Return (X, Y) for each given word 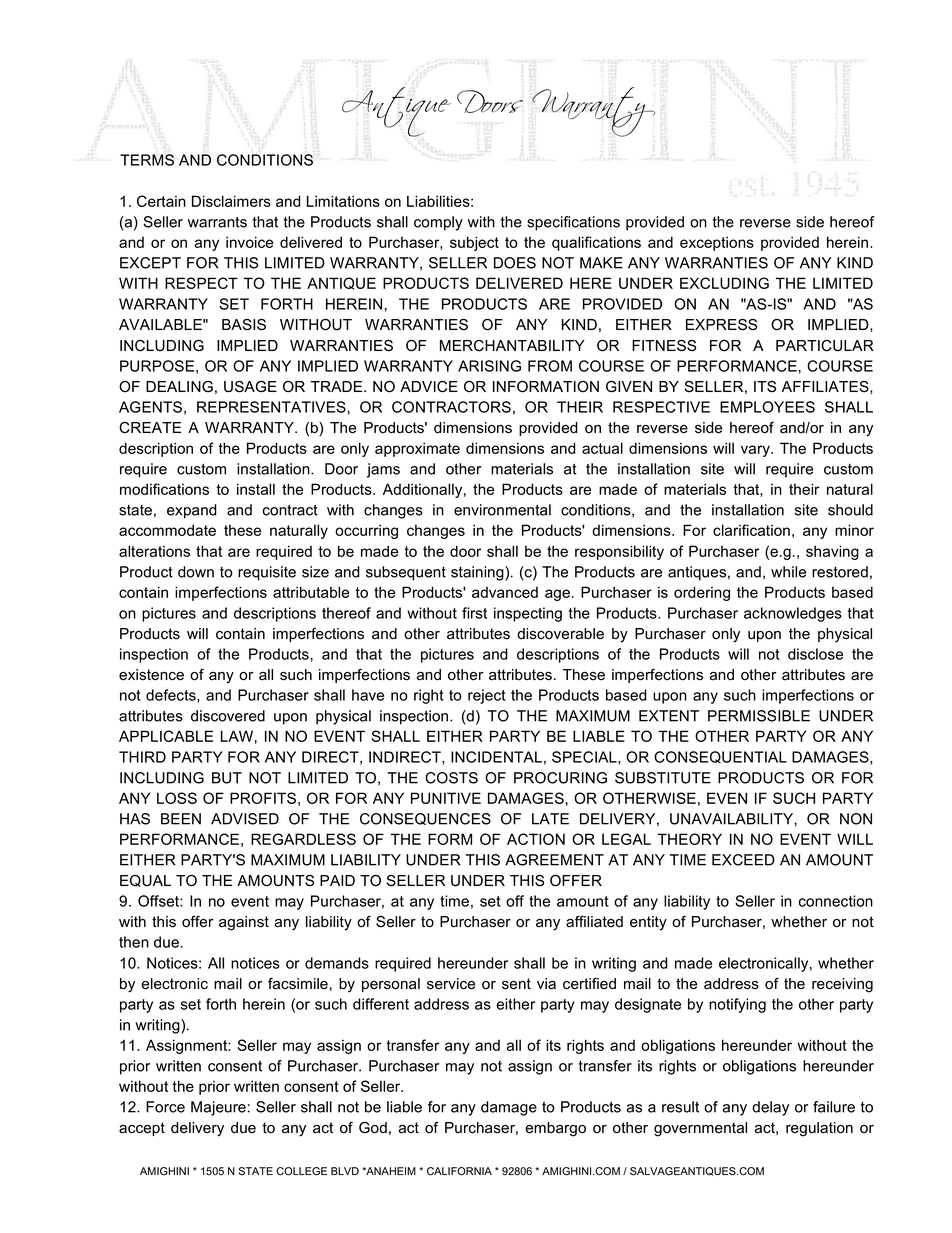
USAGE (250, 387)
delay (770, 1108)
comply (438, 223)
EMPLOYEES (767, 407)
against (244, 923)
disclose (815, 654)
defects (172, 696)
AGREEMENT (554, 860)
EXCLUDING (724, 283)
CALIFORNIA (459, 1171)
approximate (417, 449)
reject (487, 696)
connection (836, 901)
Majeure (218, 1108)
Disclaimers (231, 201)
